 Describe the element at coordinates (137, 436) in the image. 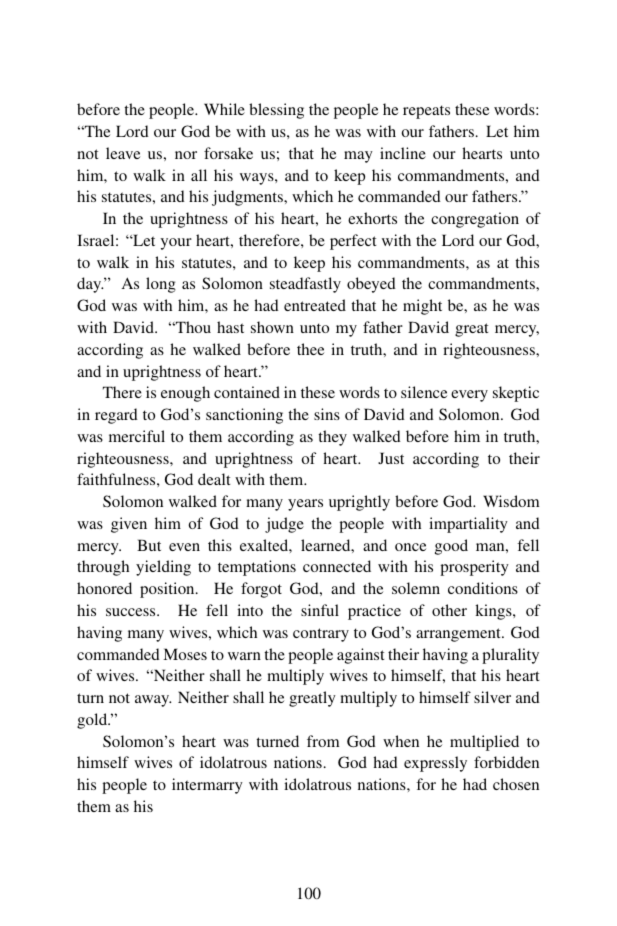

I see `merciful` at that location.
